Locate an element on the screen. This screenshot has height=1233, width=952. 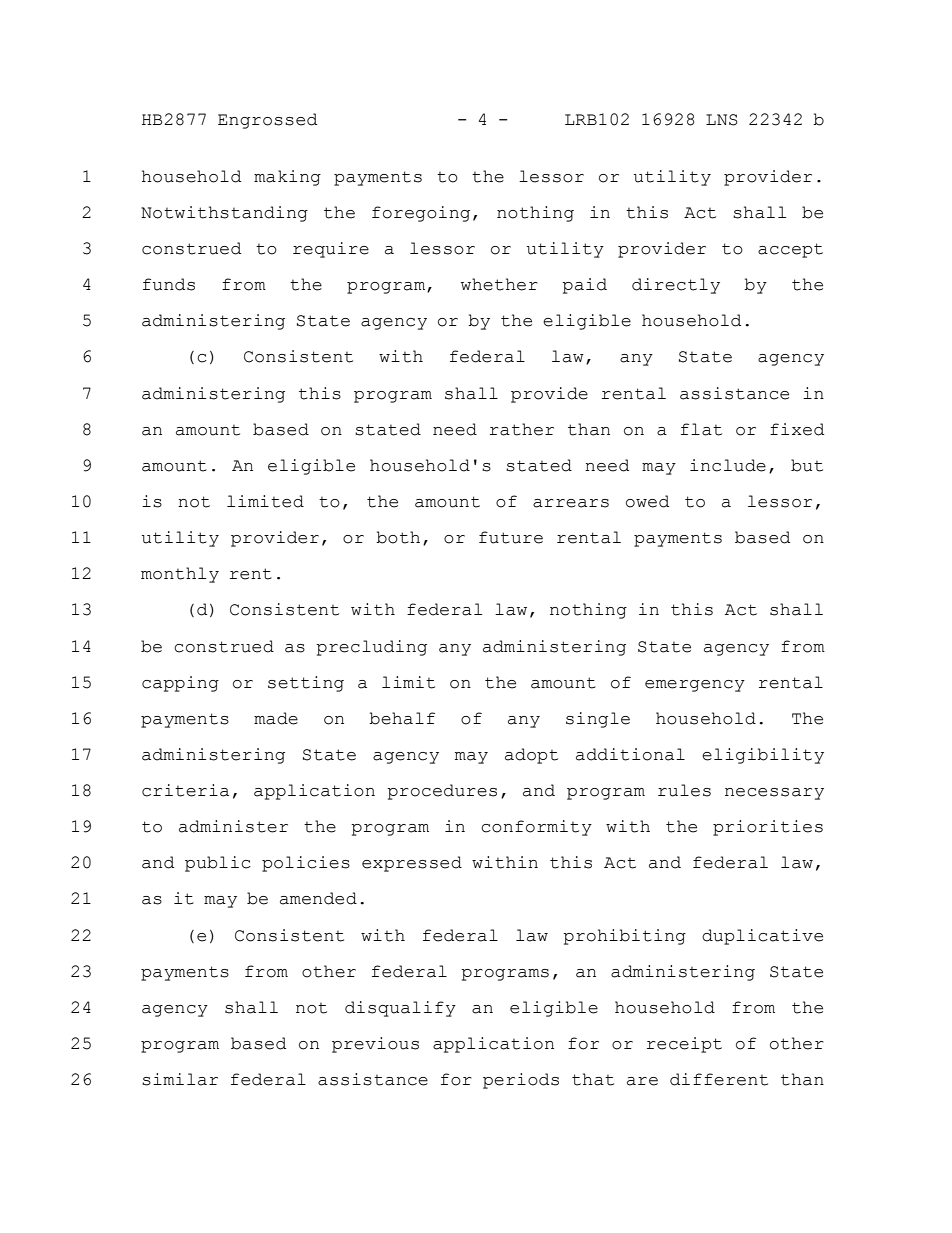
include is located at coordinates (728, 465).
